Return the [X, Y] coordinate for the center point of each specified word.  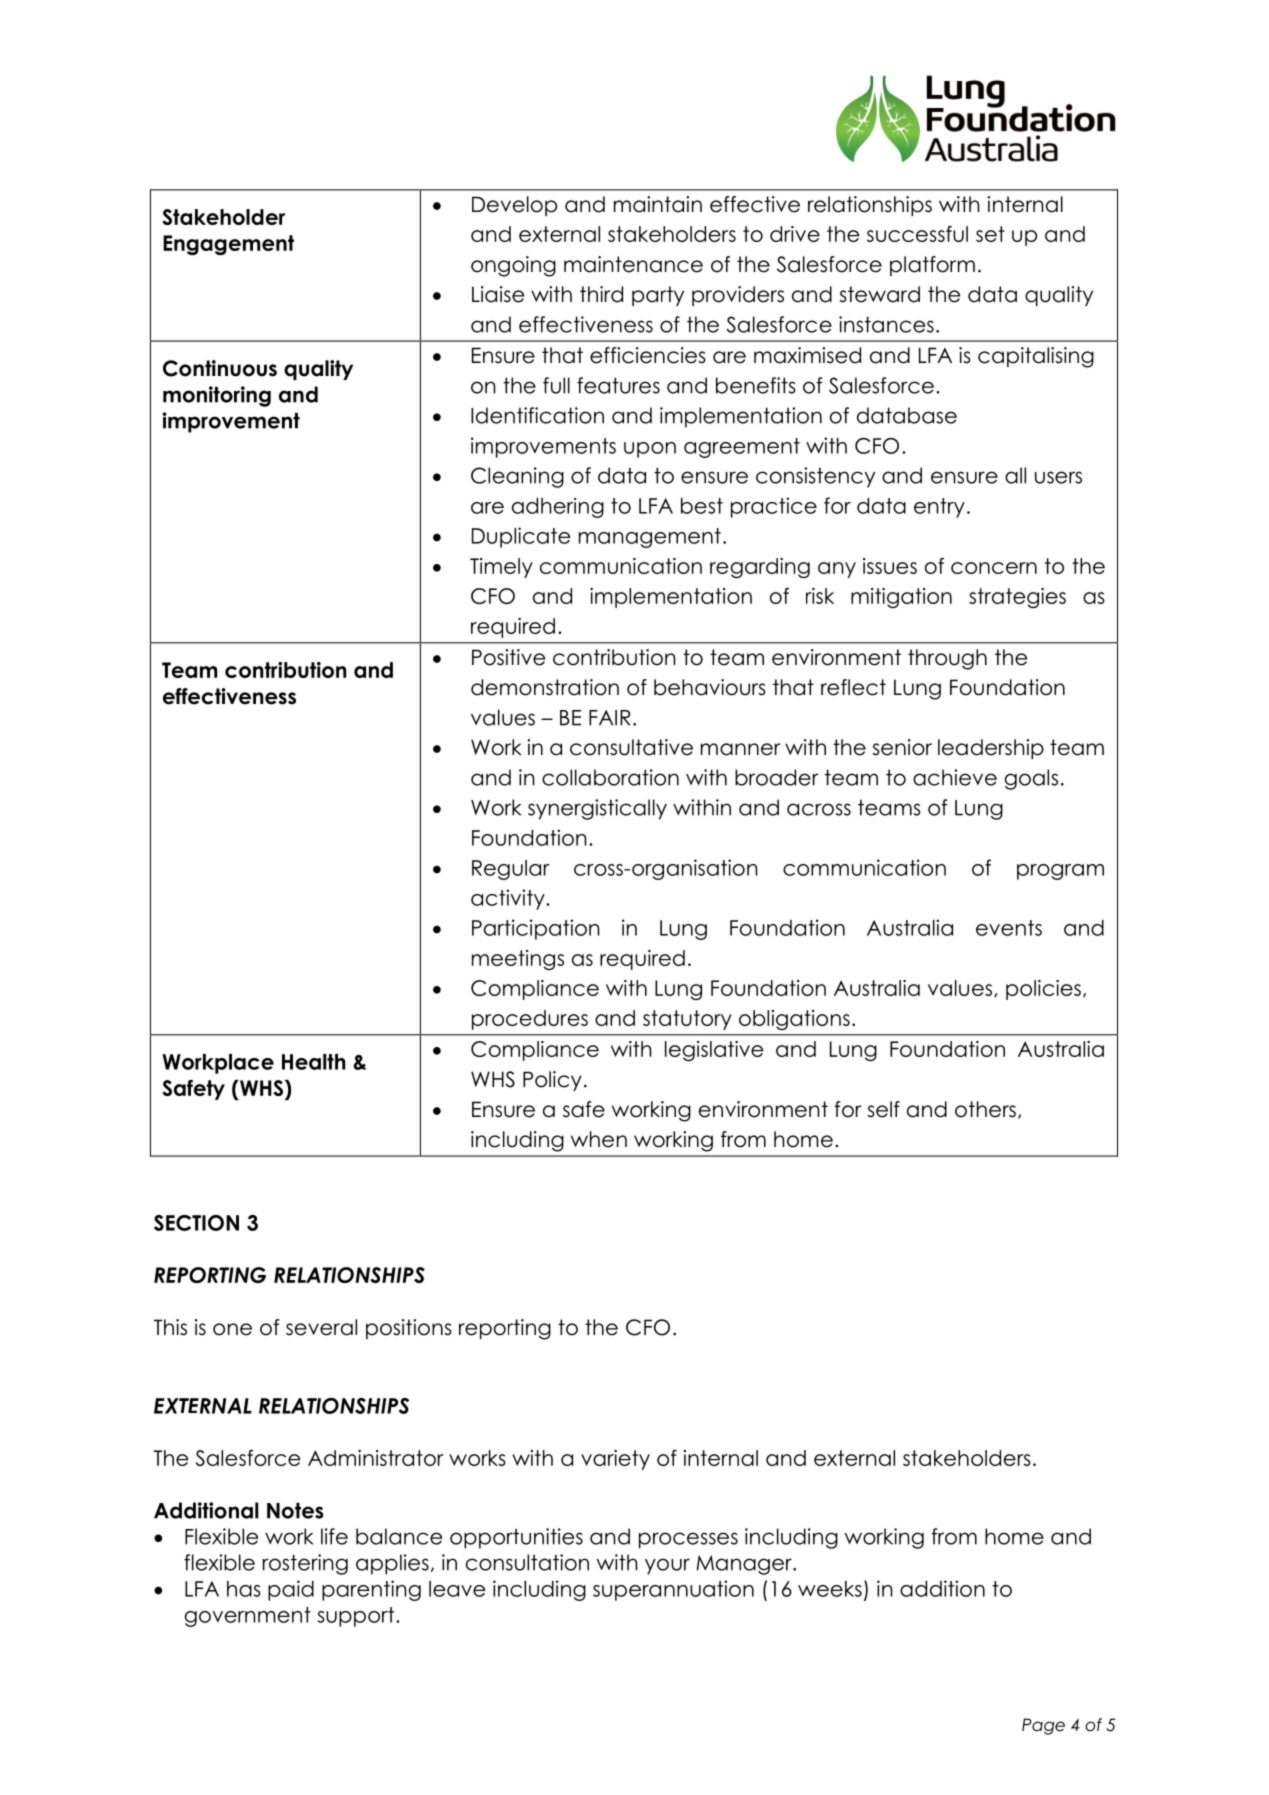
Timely [501, 568]
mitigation [901, 598]
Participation [536, 929]
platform [932, 266]
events [1009, 928]
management [650, 538]
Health [313, 1062]
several [321, 1327]
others [985, 1109]
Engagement [228, 245]
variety [615, 1460]
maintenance [633, 264]
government [248, 1617]
